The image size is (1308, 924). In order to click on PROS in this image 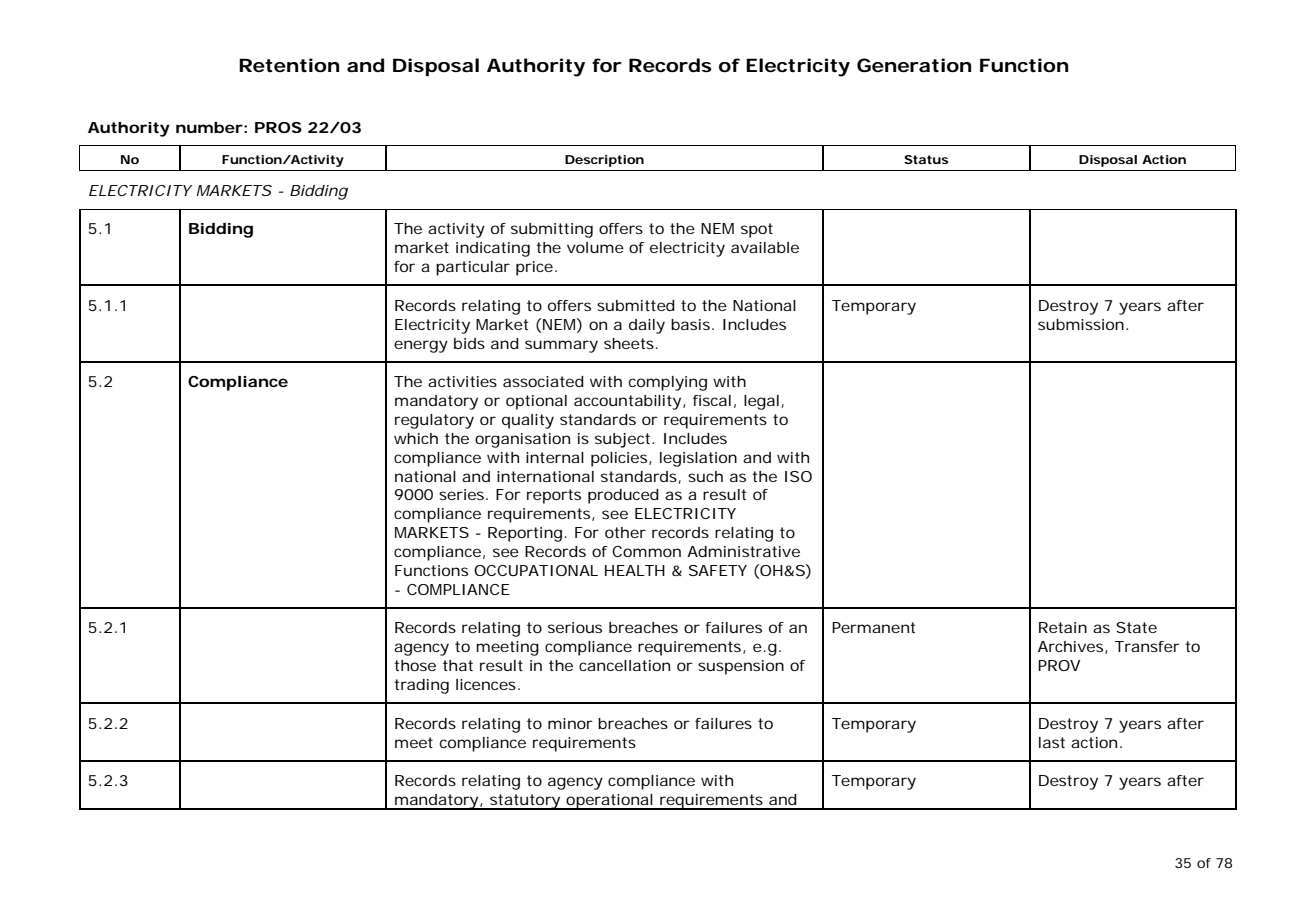, I will do `click(278, 127)`.
